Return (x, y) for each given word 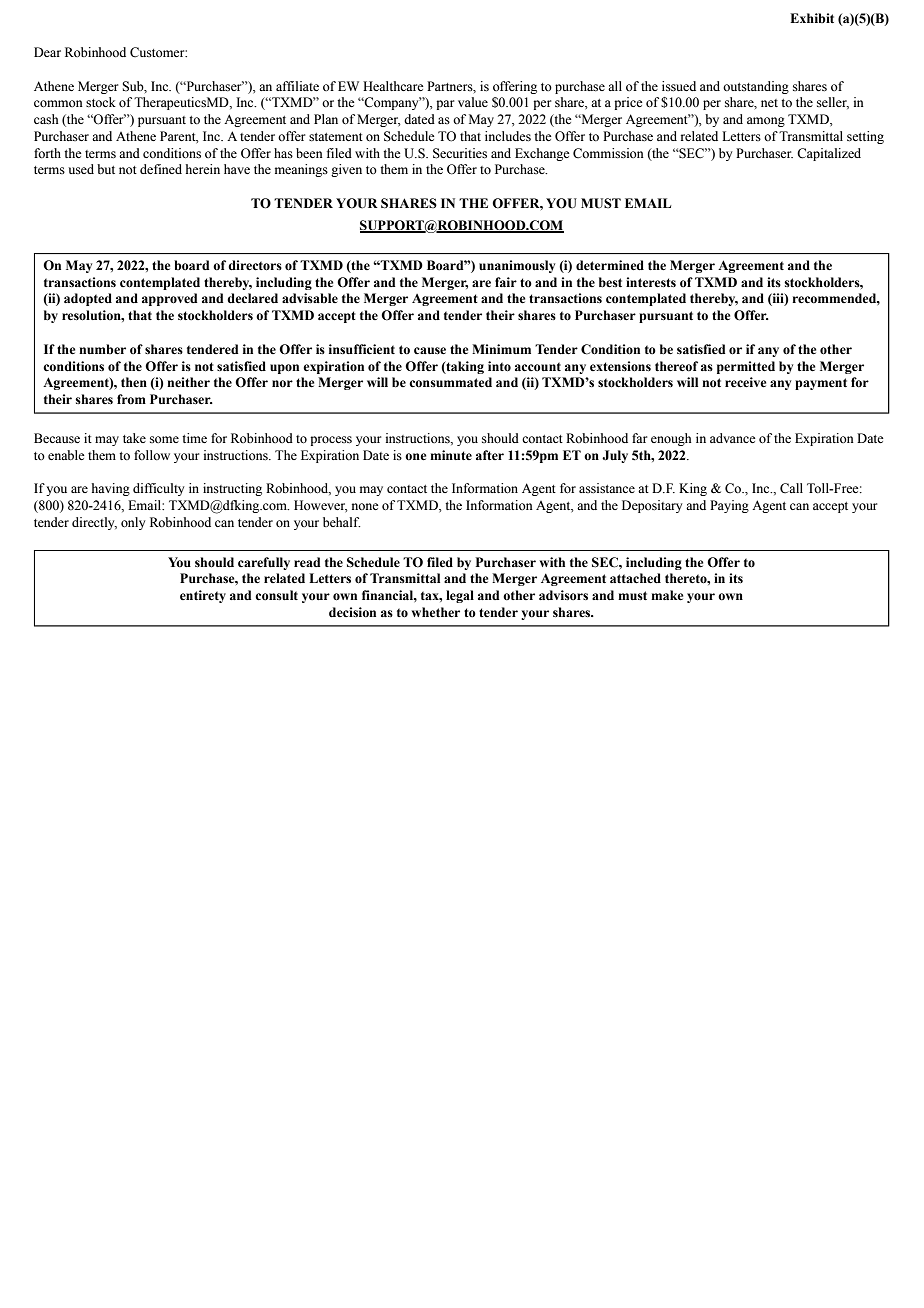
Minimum (501, 349)
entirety (203, 596)
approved (169, 299)
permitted (746, 367)
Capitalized (829, 154)
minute (451, 455)
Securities (460, 153)
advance (733, 438)
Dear (47, 52)
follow (152, 455)
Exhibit (812, 18)
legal (460, 596)
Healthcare (393, 86)
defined (161, 169)
